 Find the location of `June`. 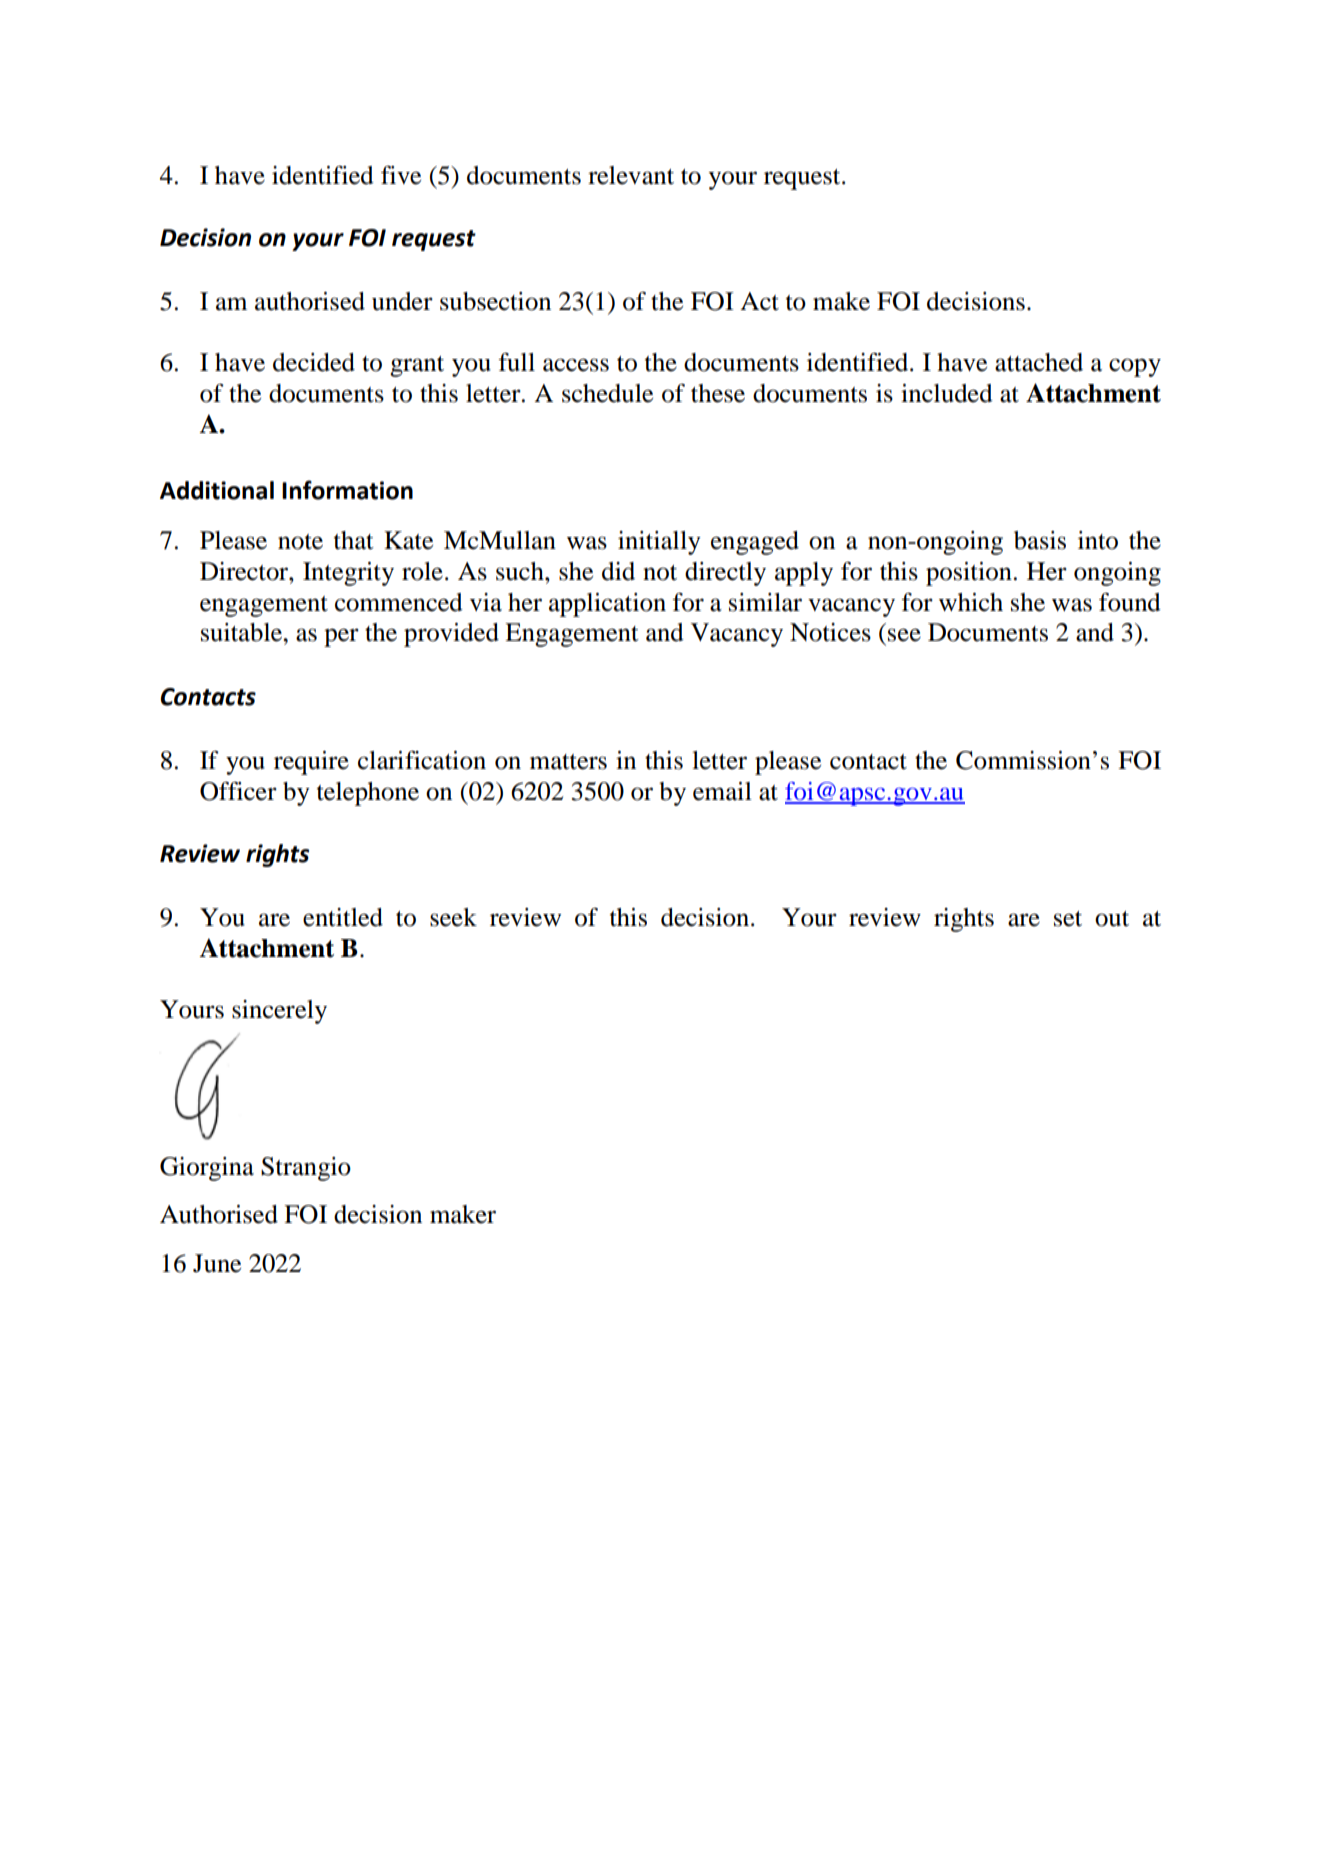

June is located at coordinates (217, 1263).
